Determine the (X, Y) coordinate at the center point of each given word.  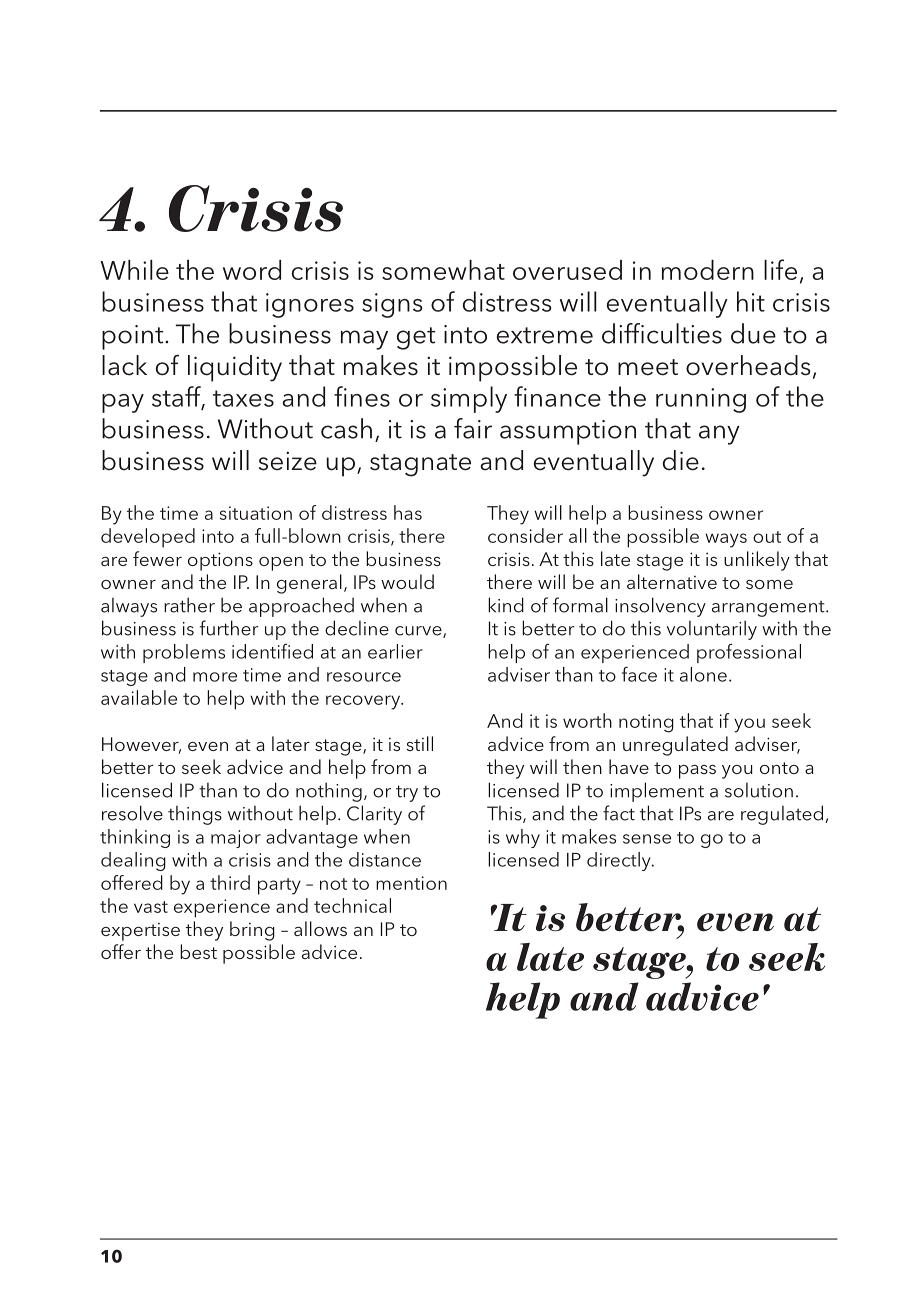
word (252, 270)
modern (708, 270)
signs (392, 305)
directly (620, 861)
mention (411, 883)
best (198, 951)
